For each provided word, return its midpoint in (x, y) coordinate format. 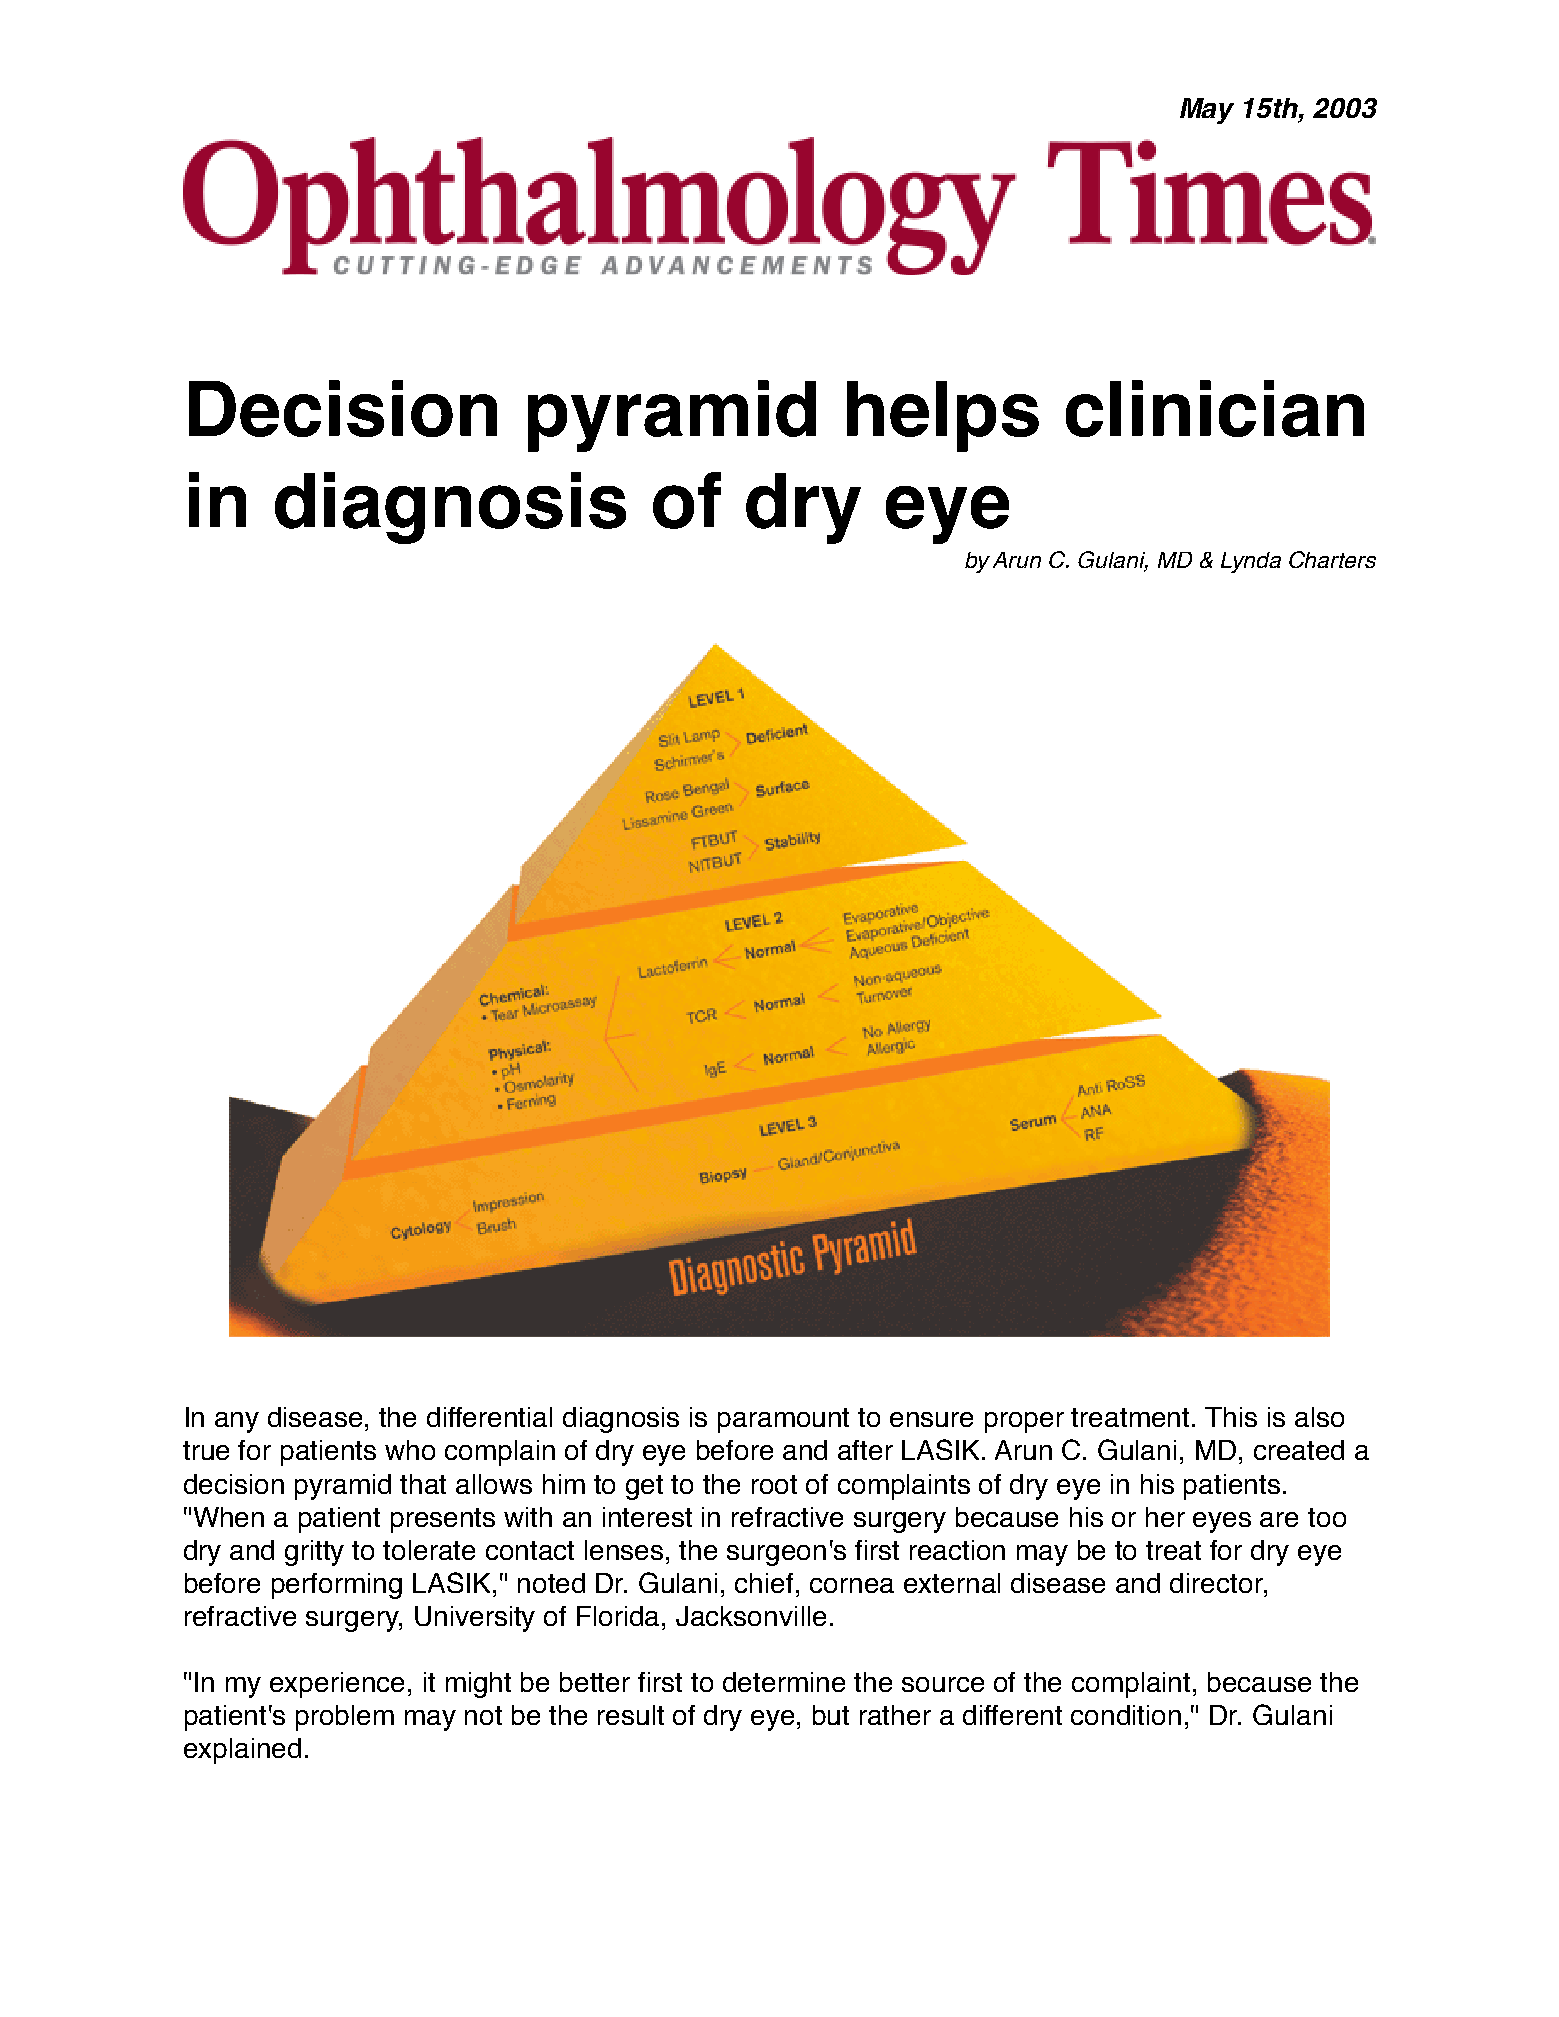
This (1231, 1417)
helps (943, 416)
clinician (1215, 408)
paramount (783, 1420)
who (410, 1450)
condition (1126, 1715)
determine (784, 1682)
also (1319, 1417)
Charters (1332, 559)
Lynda (1251, 562)
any (237, 1422)
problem (345, 1718)
